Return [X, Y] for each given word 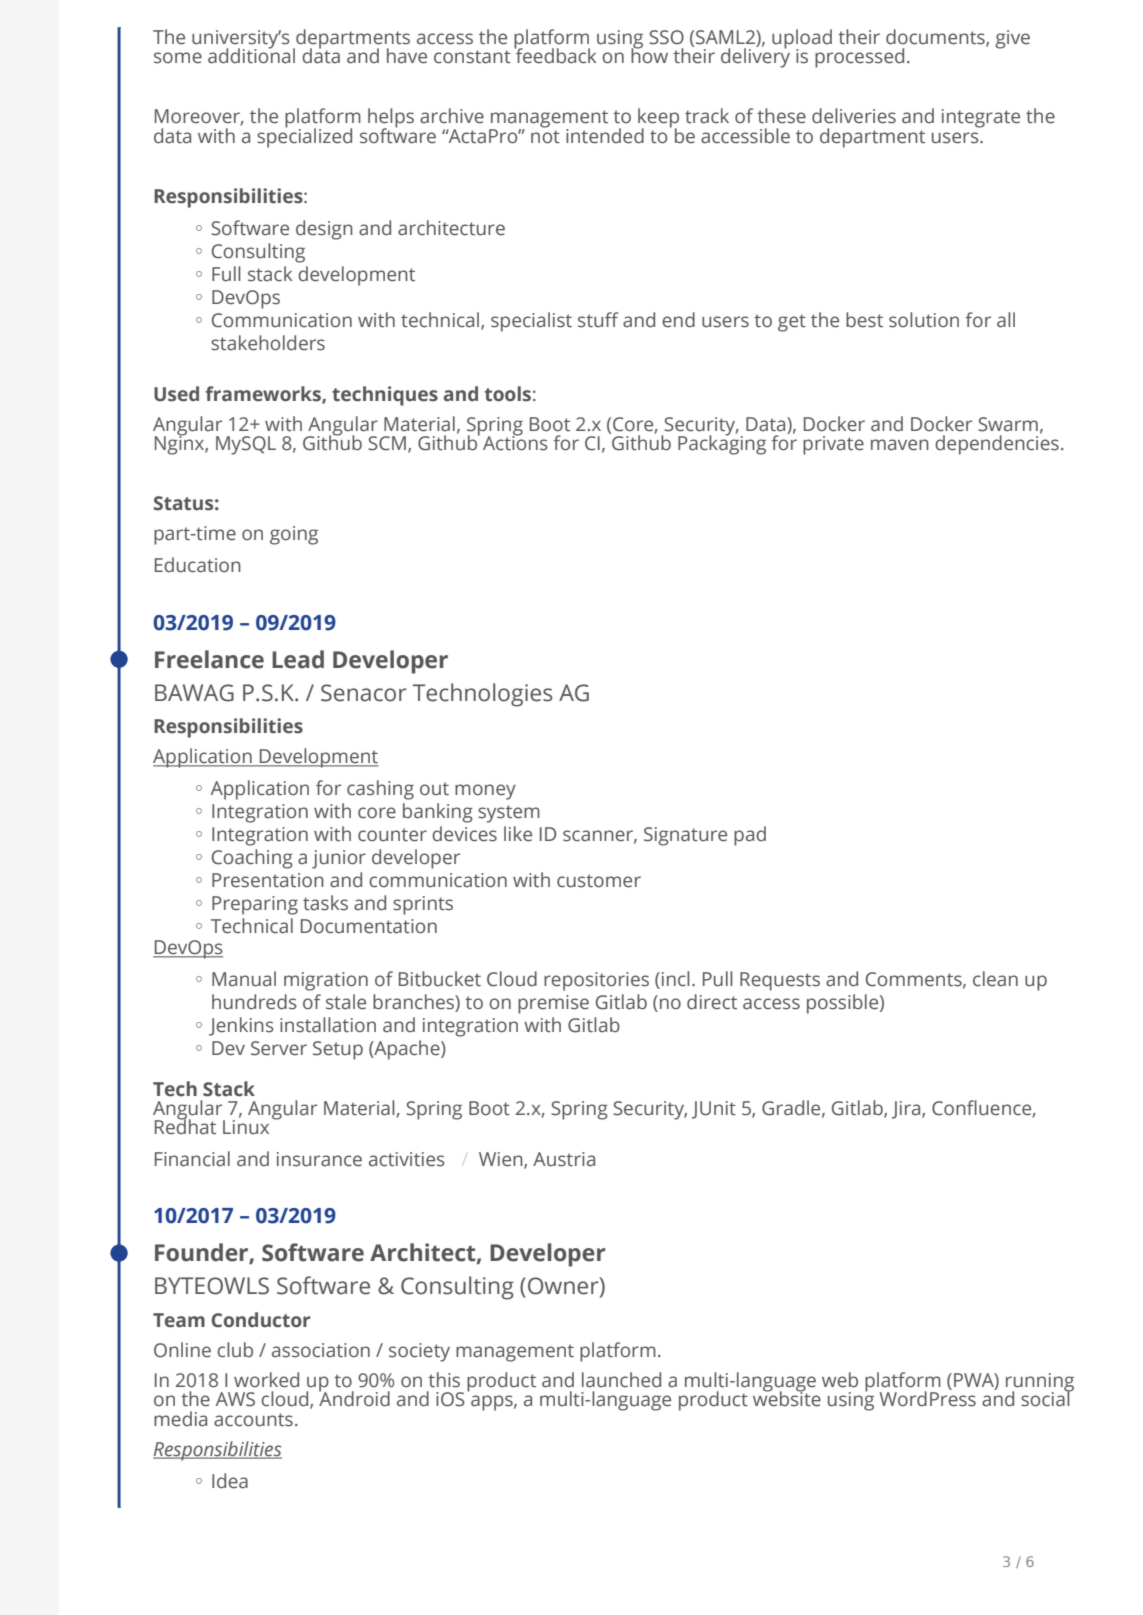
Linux [246, 1126]
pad [750, 836]
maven [900, 445]
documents [936, 38]
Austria [564, 1159]
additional [251, 55]
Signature [685, 836]
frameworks [264, 394]
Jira [907, 1110]
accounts [253, 1420]
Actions [515, 442]
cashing [380, 790]
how [649, 55]
